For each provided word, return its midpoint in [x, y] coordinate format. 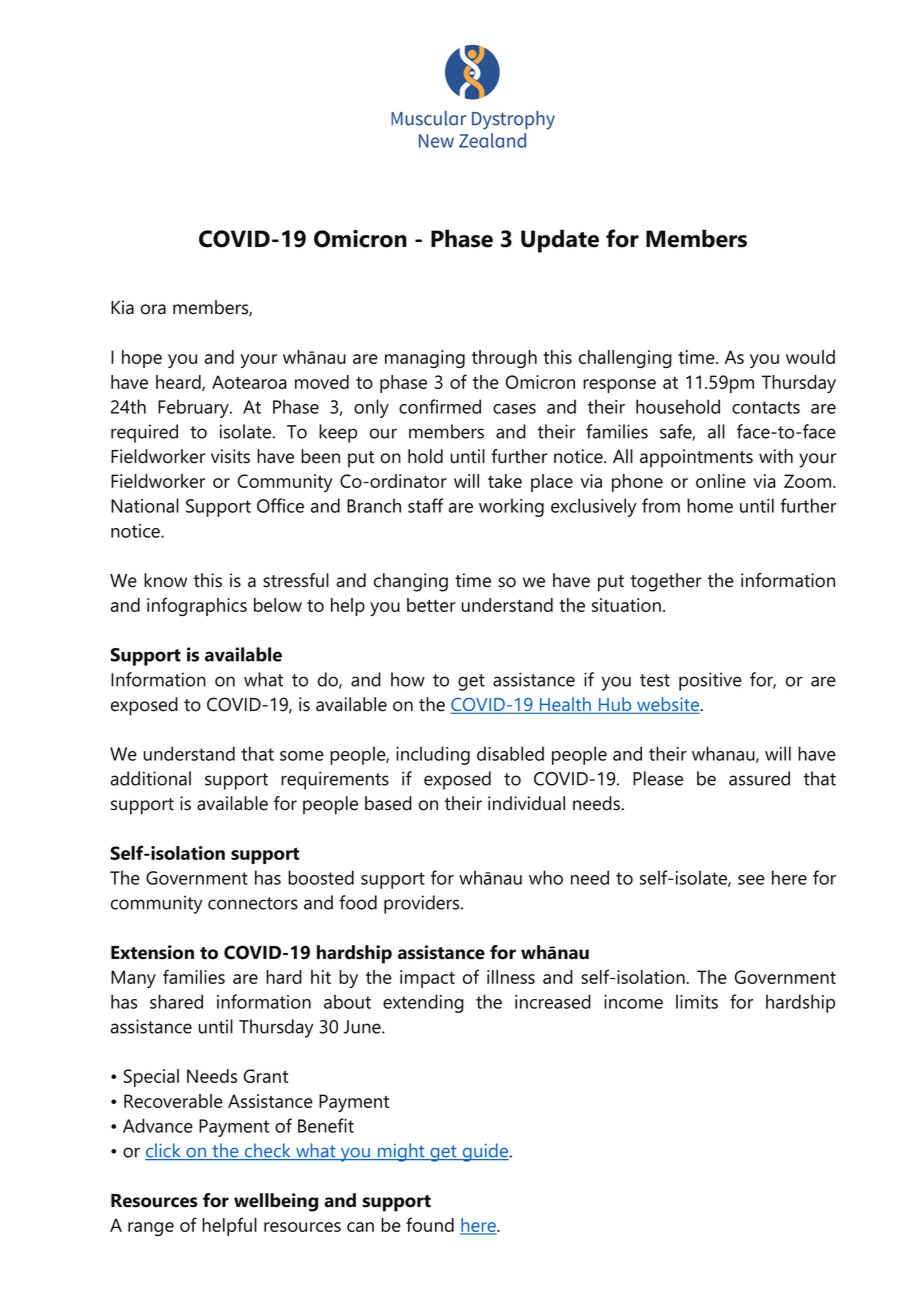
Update [560, 241]
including [433, 755]
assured [759, 778]
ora [153, 309]
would [810, 357]
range [151, 1229]
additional [151, 778]
